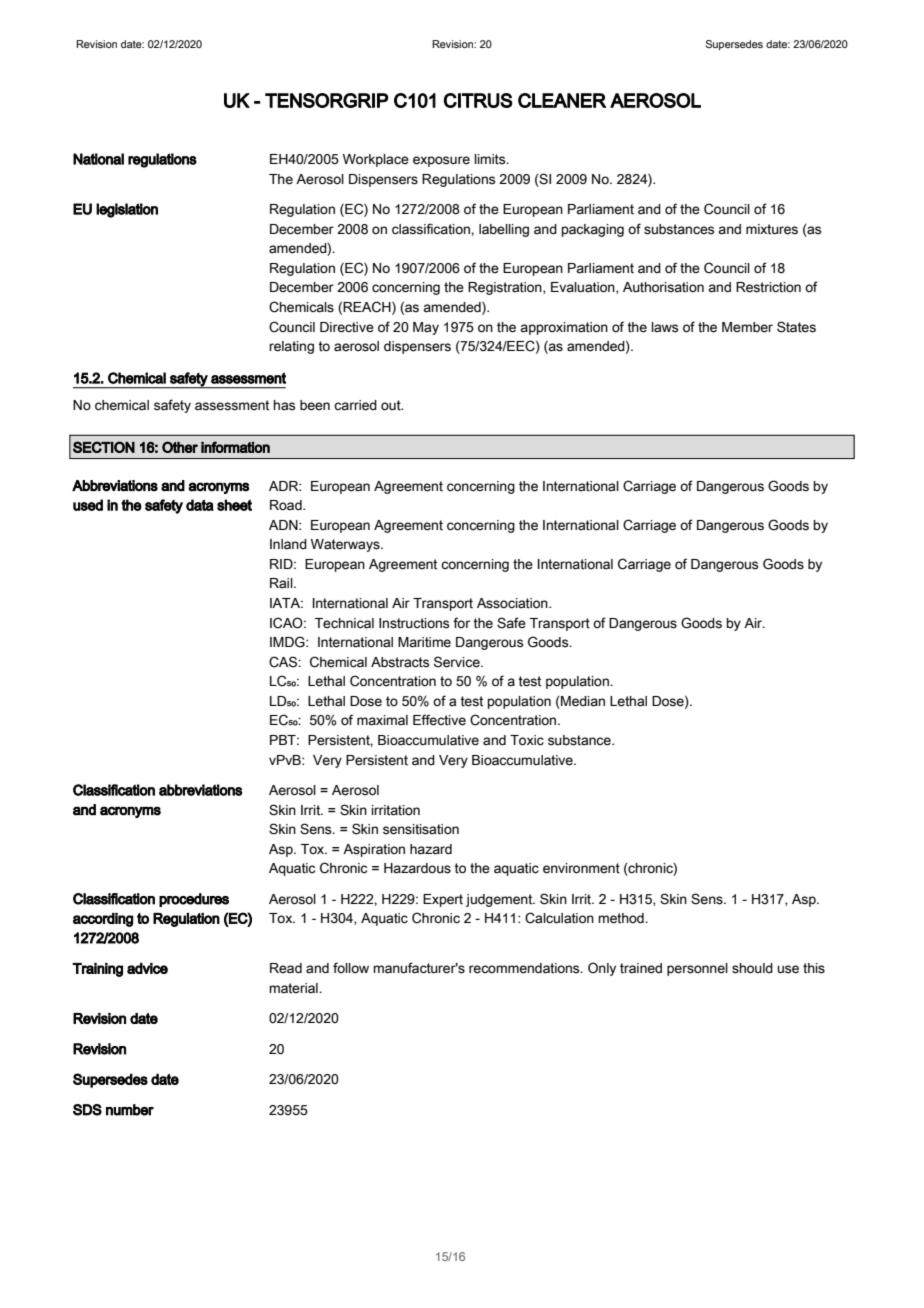 The image size is (924, 1308). I want to click on number, so click(130, 1110).
